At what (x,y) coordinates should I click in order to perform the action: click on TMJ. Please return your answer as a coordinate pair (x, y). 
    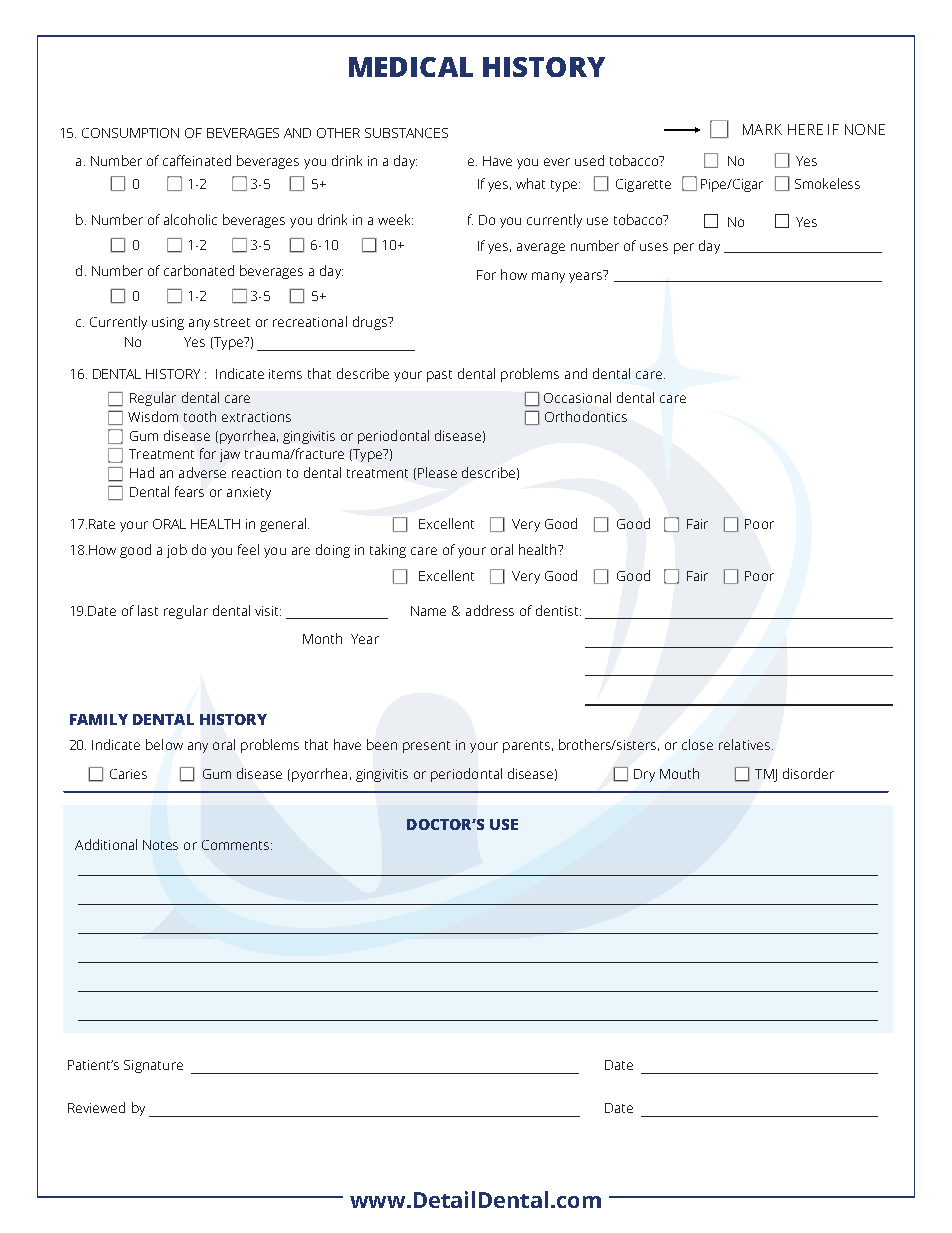
    Looking at the image, I should click on (766, 775).
